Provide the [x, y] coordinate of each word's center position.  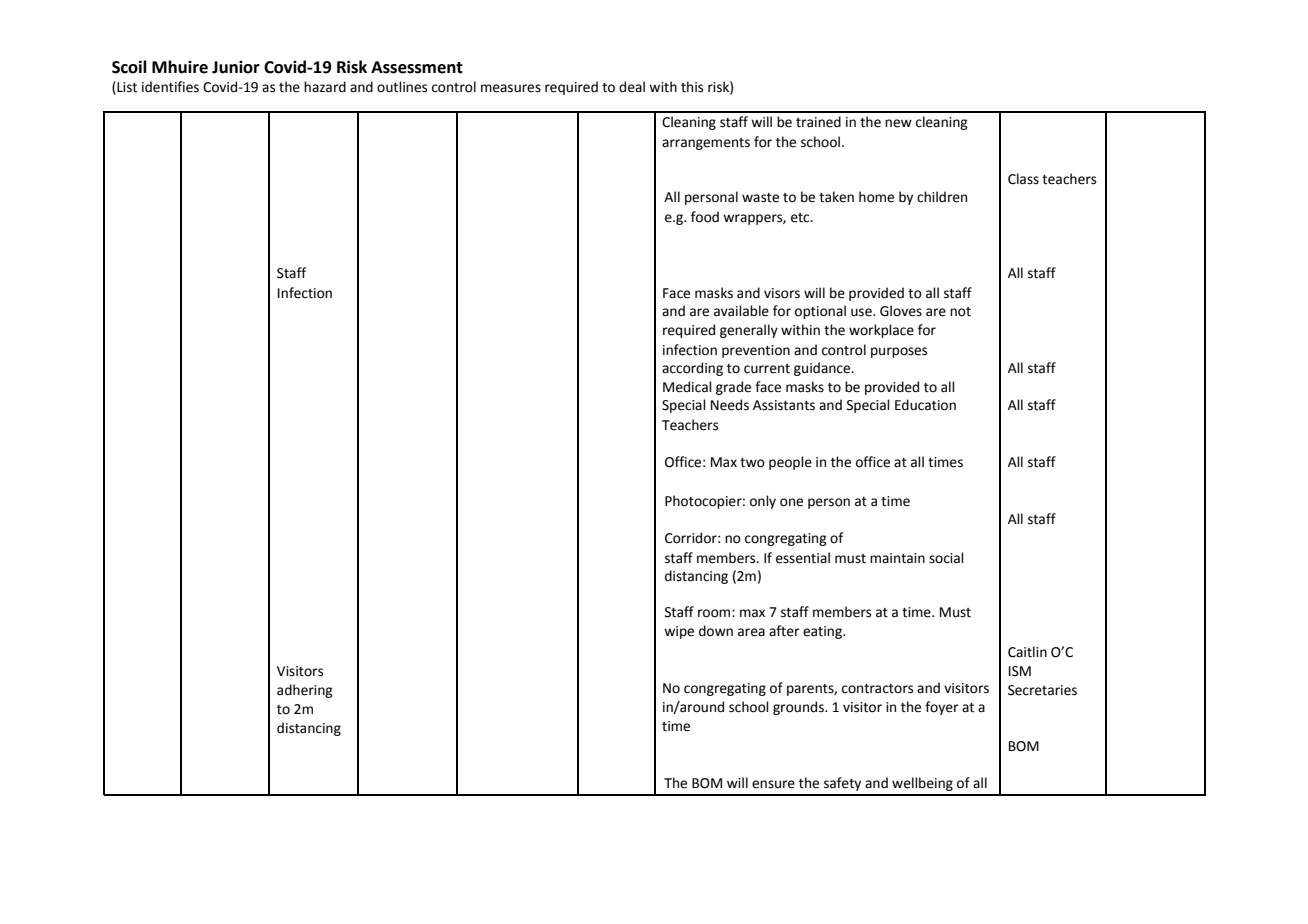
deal [632, 87]
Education [925, 405]
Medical [687, 387]
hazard [325, 87]
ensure [773, 784]
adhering [305, 691]
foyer [942, 708]
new [898, 123]
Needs [730, 405]
